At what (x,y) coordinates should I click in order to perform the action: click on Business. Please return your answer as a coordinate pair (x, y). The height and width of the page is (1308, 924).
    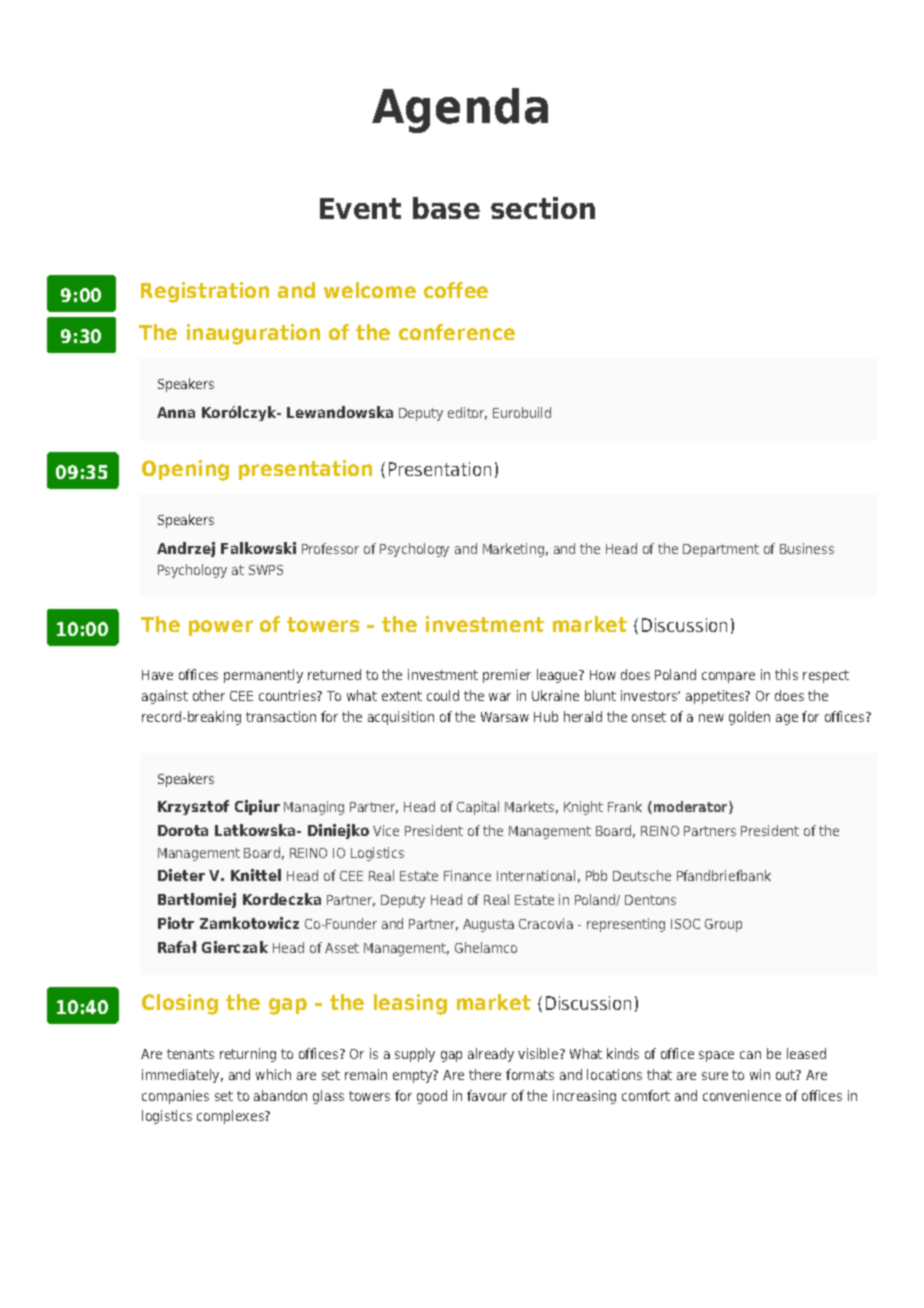
    Looking at the image, I should click on (807, 548).
